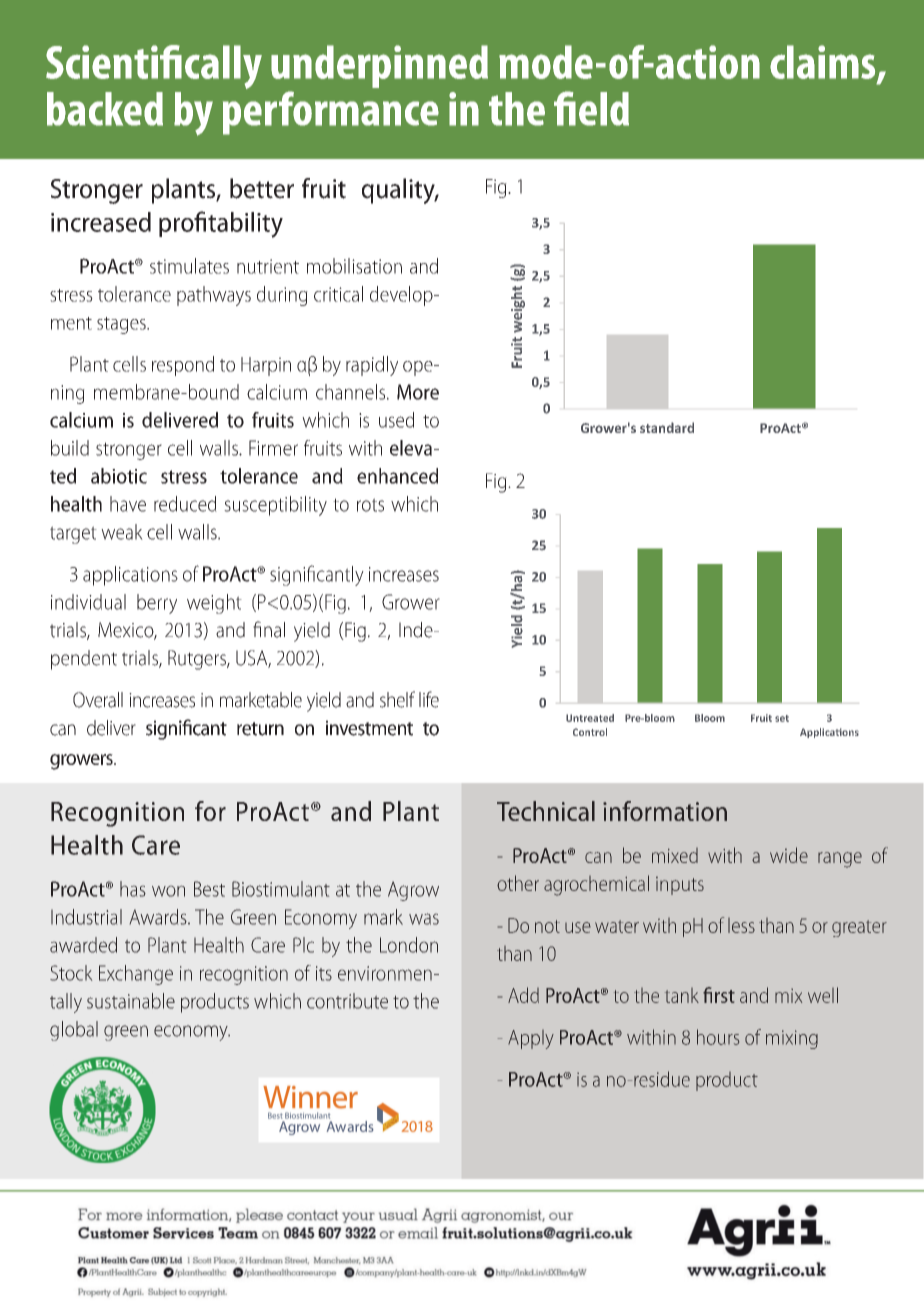 Image resolution: width=924 pixels, height=1308 pixels. Describe the element at coordinates (824, 63) in the screenshot. I see `claims` at that location.
